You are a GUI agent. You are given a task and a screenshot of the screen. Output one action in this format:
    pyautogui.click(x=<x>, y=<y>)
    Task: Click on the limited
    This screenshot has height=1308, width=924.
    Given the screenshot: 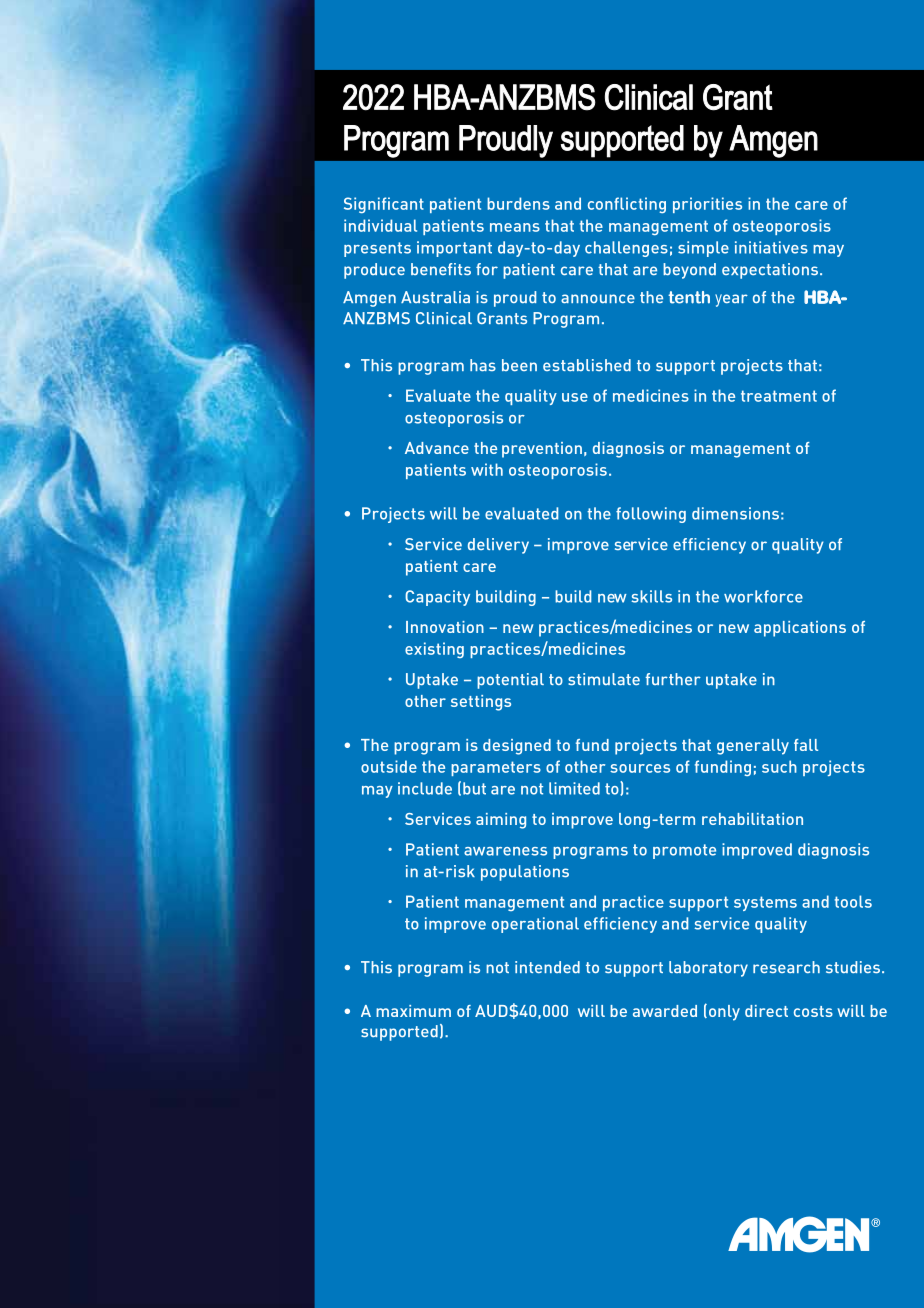 What is the action you would take?
    pyautogui.click(x=574, y=788)
